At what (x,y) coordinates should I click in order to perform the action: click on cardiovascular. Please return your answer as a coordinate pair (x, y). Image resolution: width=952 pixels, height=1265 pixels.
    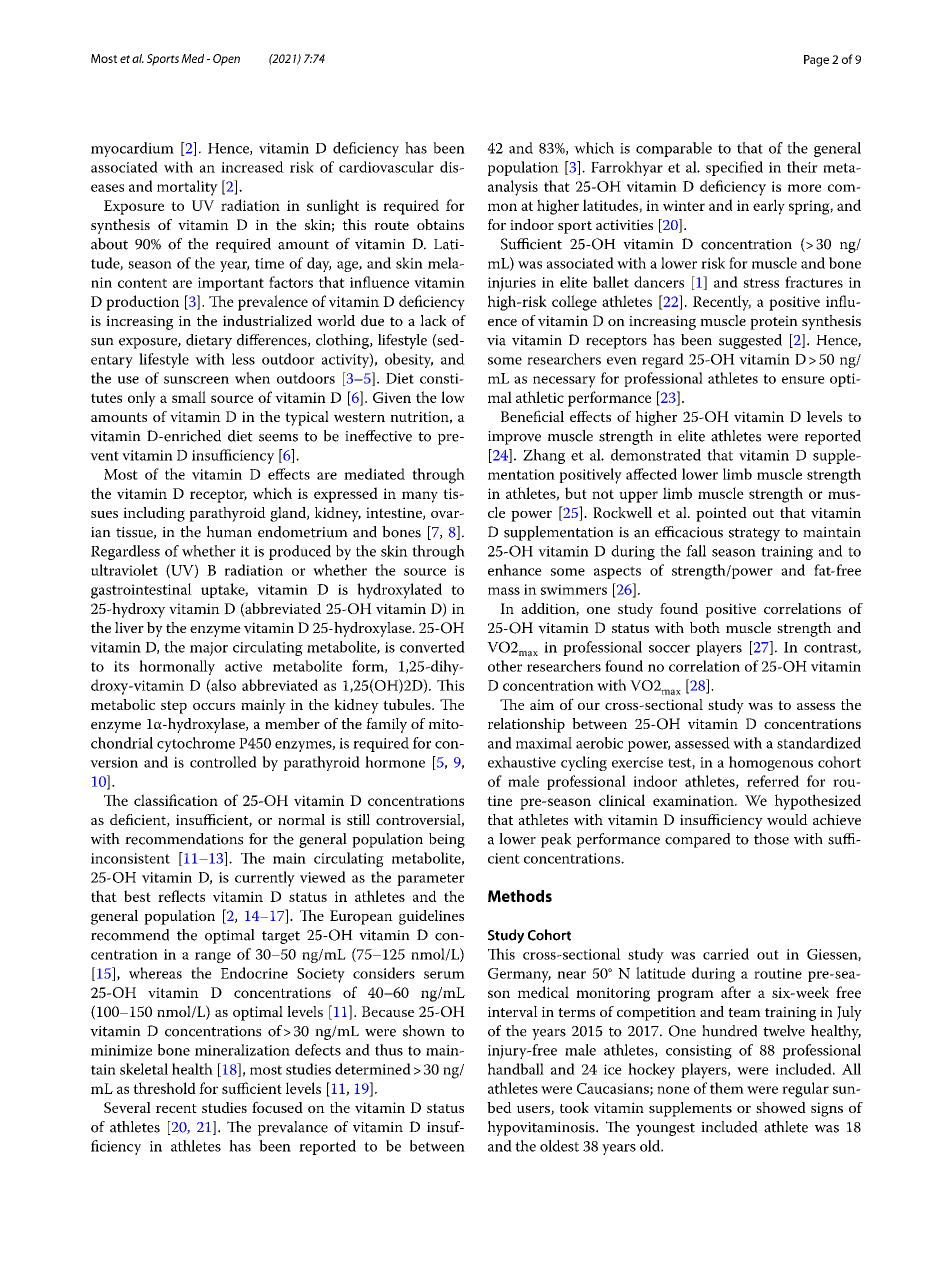
    Looking at the image, I should click on (386, 167).
